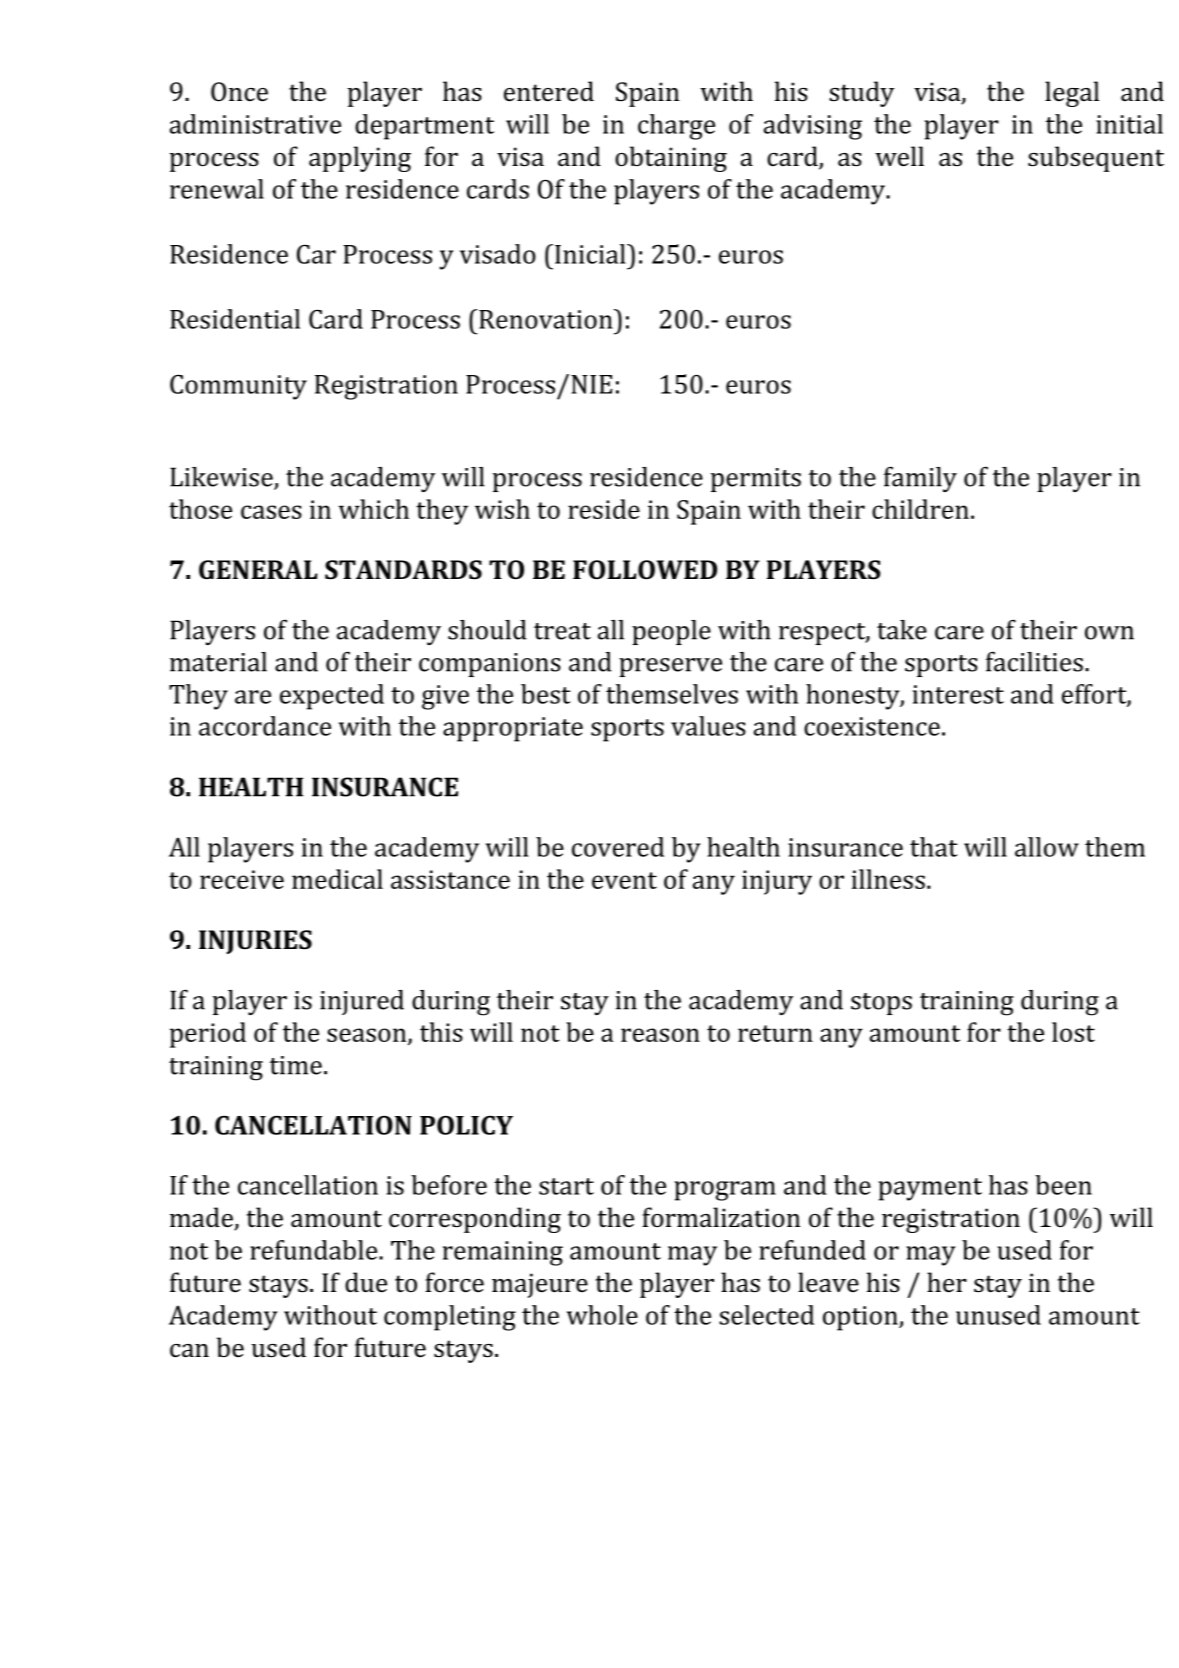  What do you see at coordinates (1047, 847) in the screenshot?
I see `allow` at bounding box center [1047, 847].
